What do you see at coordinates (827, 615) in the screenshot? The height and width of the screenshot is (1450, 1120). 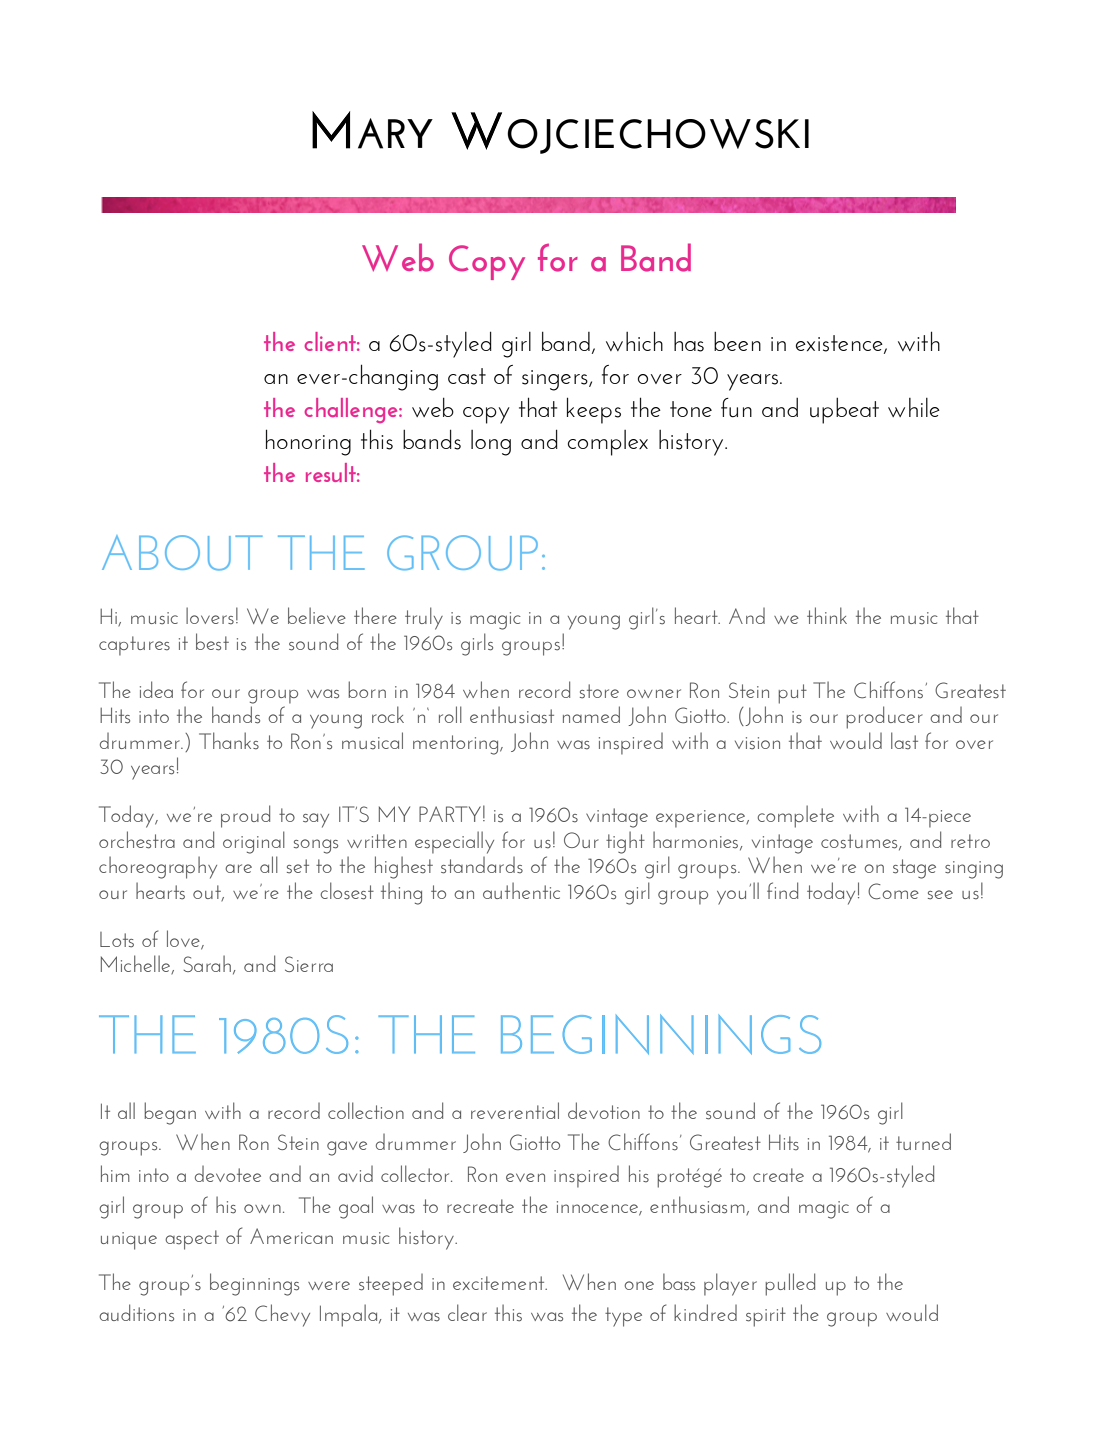 I see `think` at bounding box center [827, 615].
